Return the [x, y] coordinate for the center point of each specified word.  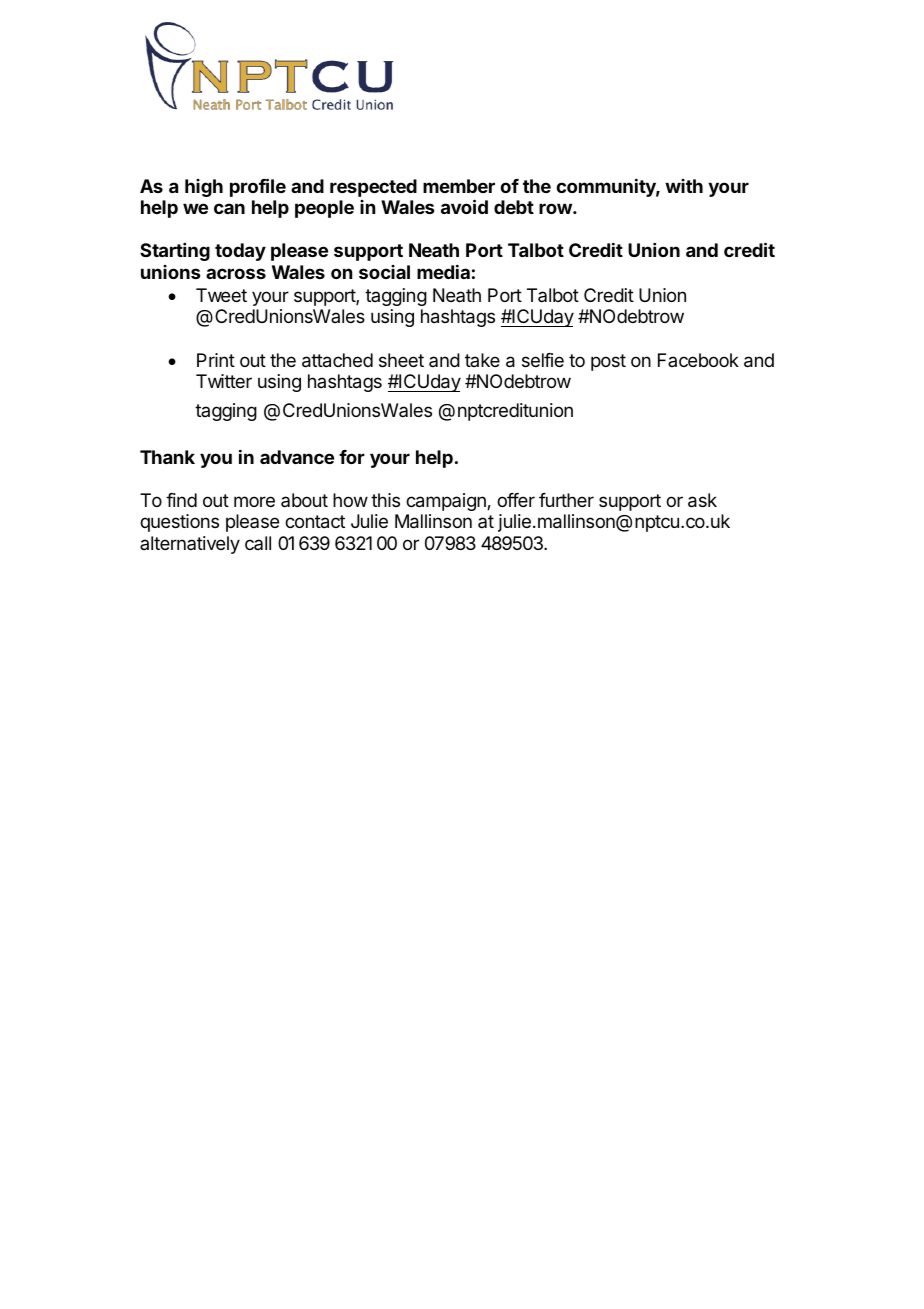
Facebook [698, 360]
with [684, 186]
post [608, 362]
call [258, 543]
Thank [167, 457]
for [352, 457]
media [443, 271]
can [229, 208]
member [459, 186]
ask [702, 500]
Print [216, 360]
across [236, 273]
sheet [401, 360]
